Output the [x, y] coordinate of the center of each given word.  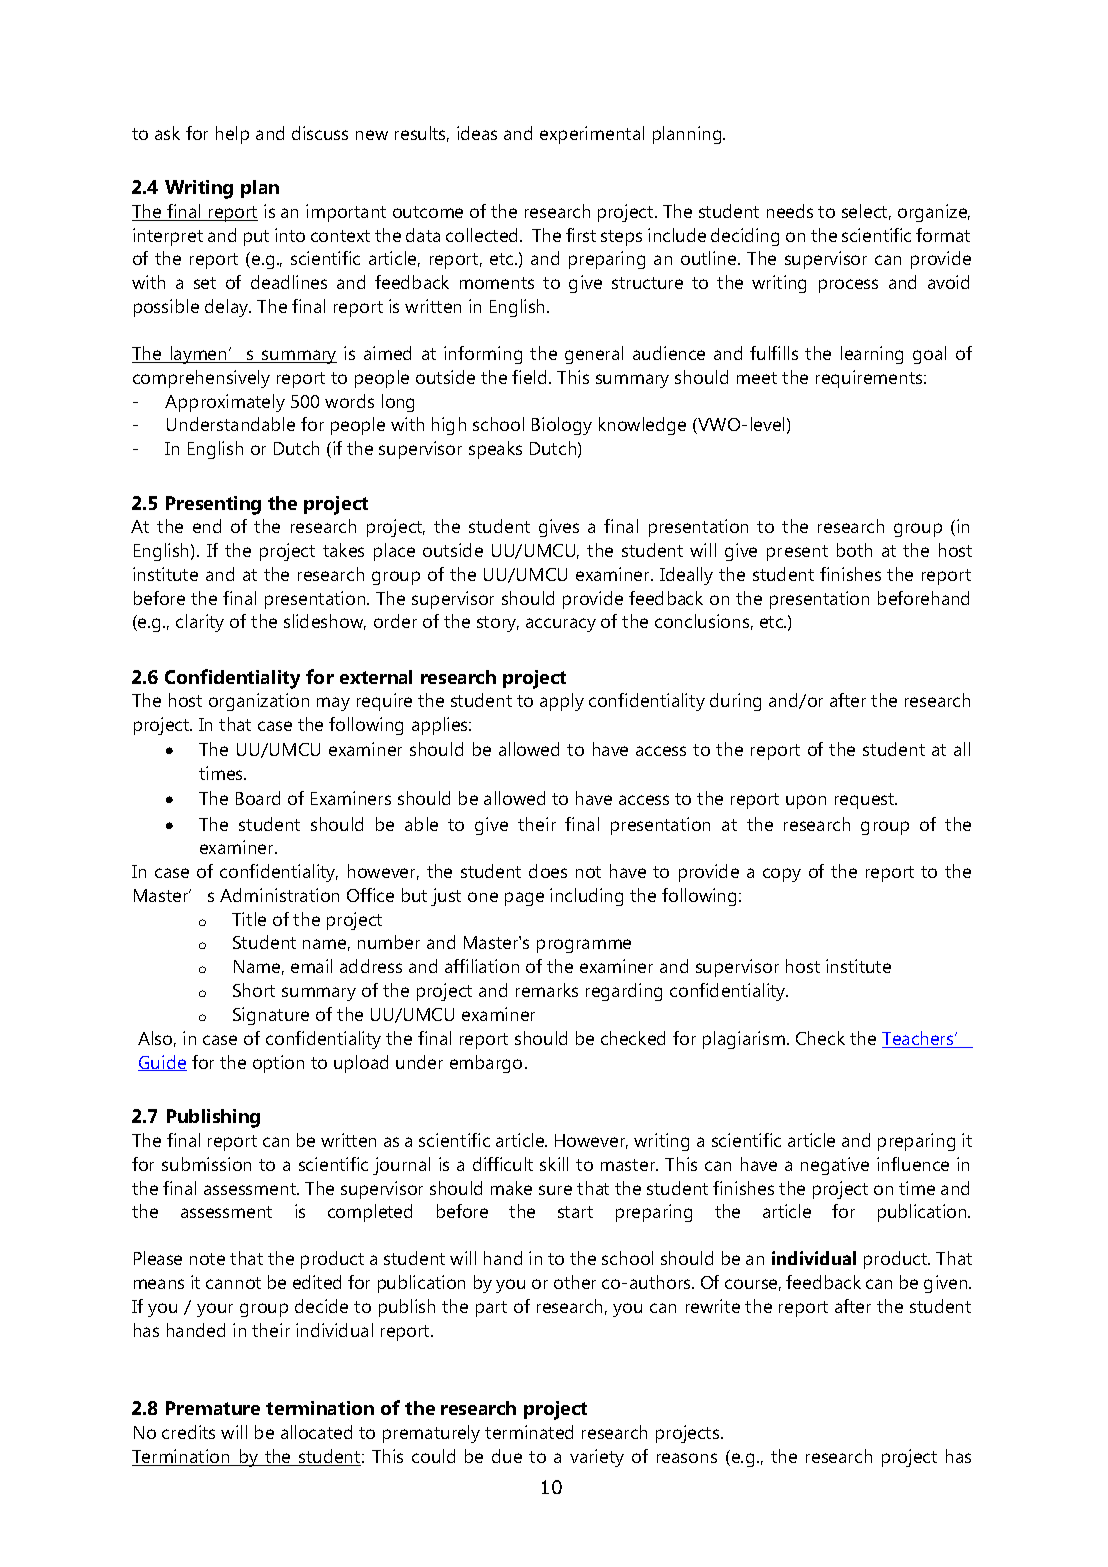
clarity [200, 623]
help [232, 135]
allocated [316, 1432]
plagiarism [745, 1040]
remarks [547, 990]
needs [790, 211]
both [854, 550]
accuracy [561, 625]
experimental [592, 135]
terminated [529, 1432]
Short [254, 990]
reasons [687, 1458]
